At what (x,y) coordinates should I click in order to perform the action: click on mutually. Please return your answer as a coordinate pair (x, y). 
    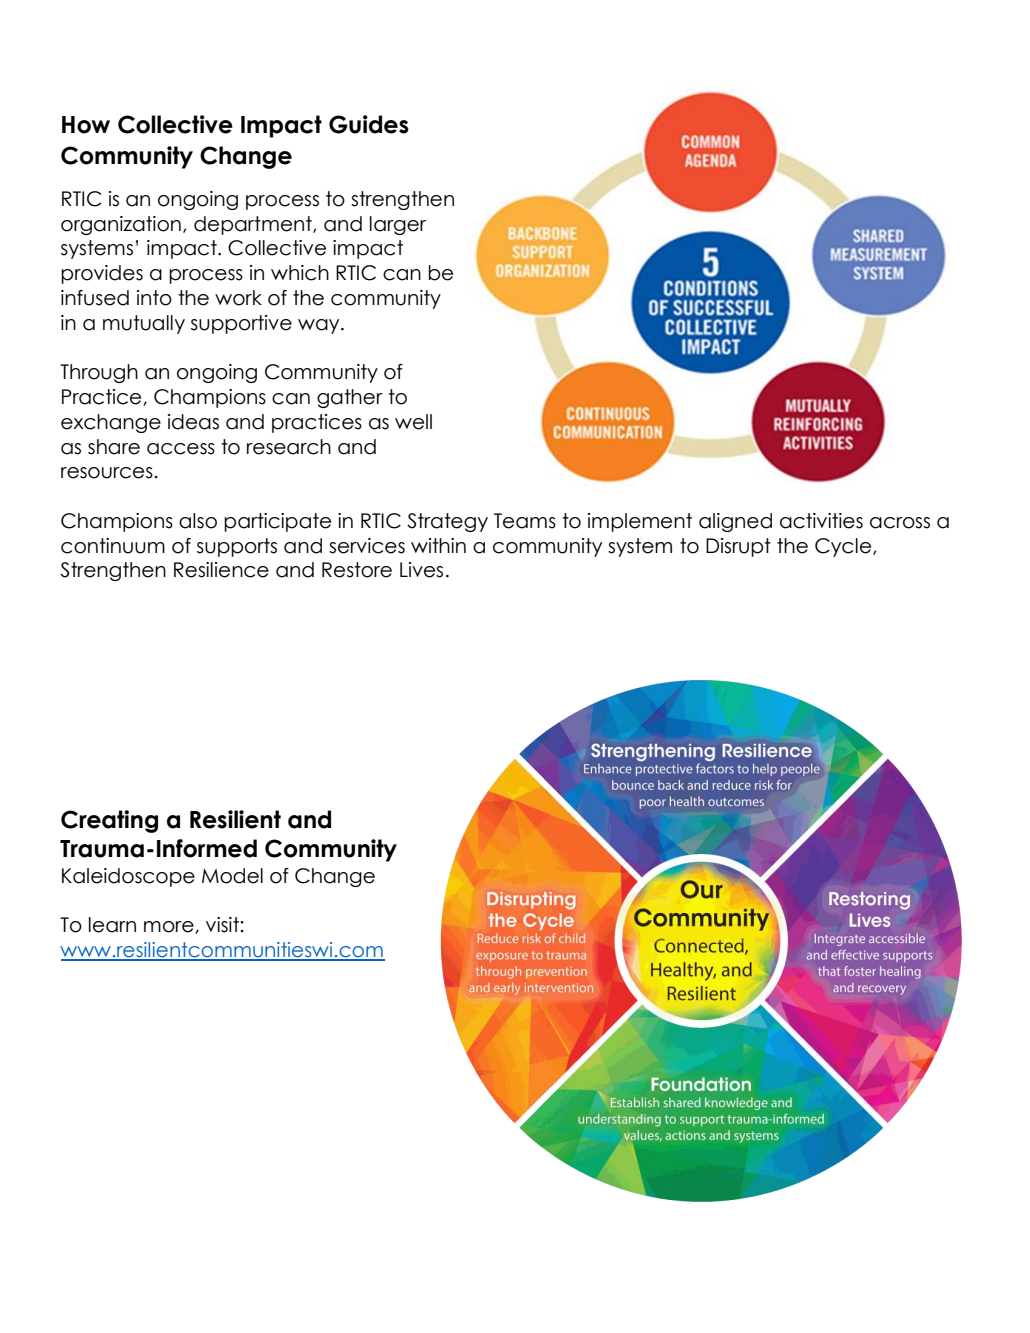
    Looking at the image, I should click on (144, 324).
